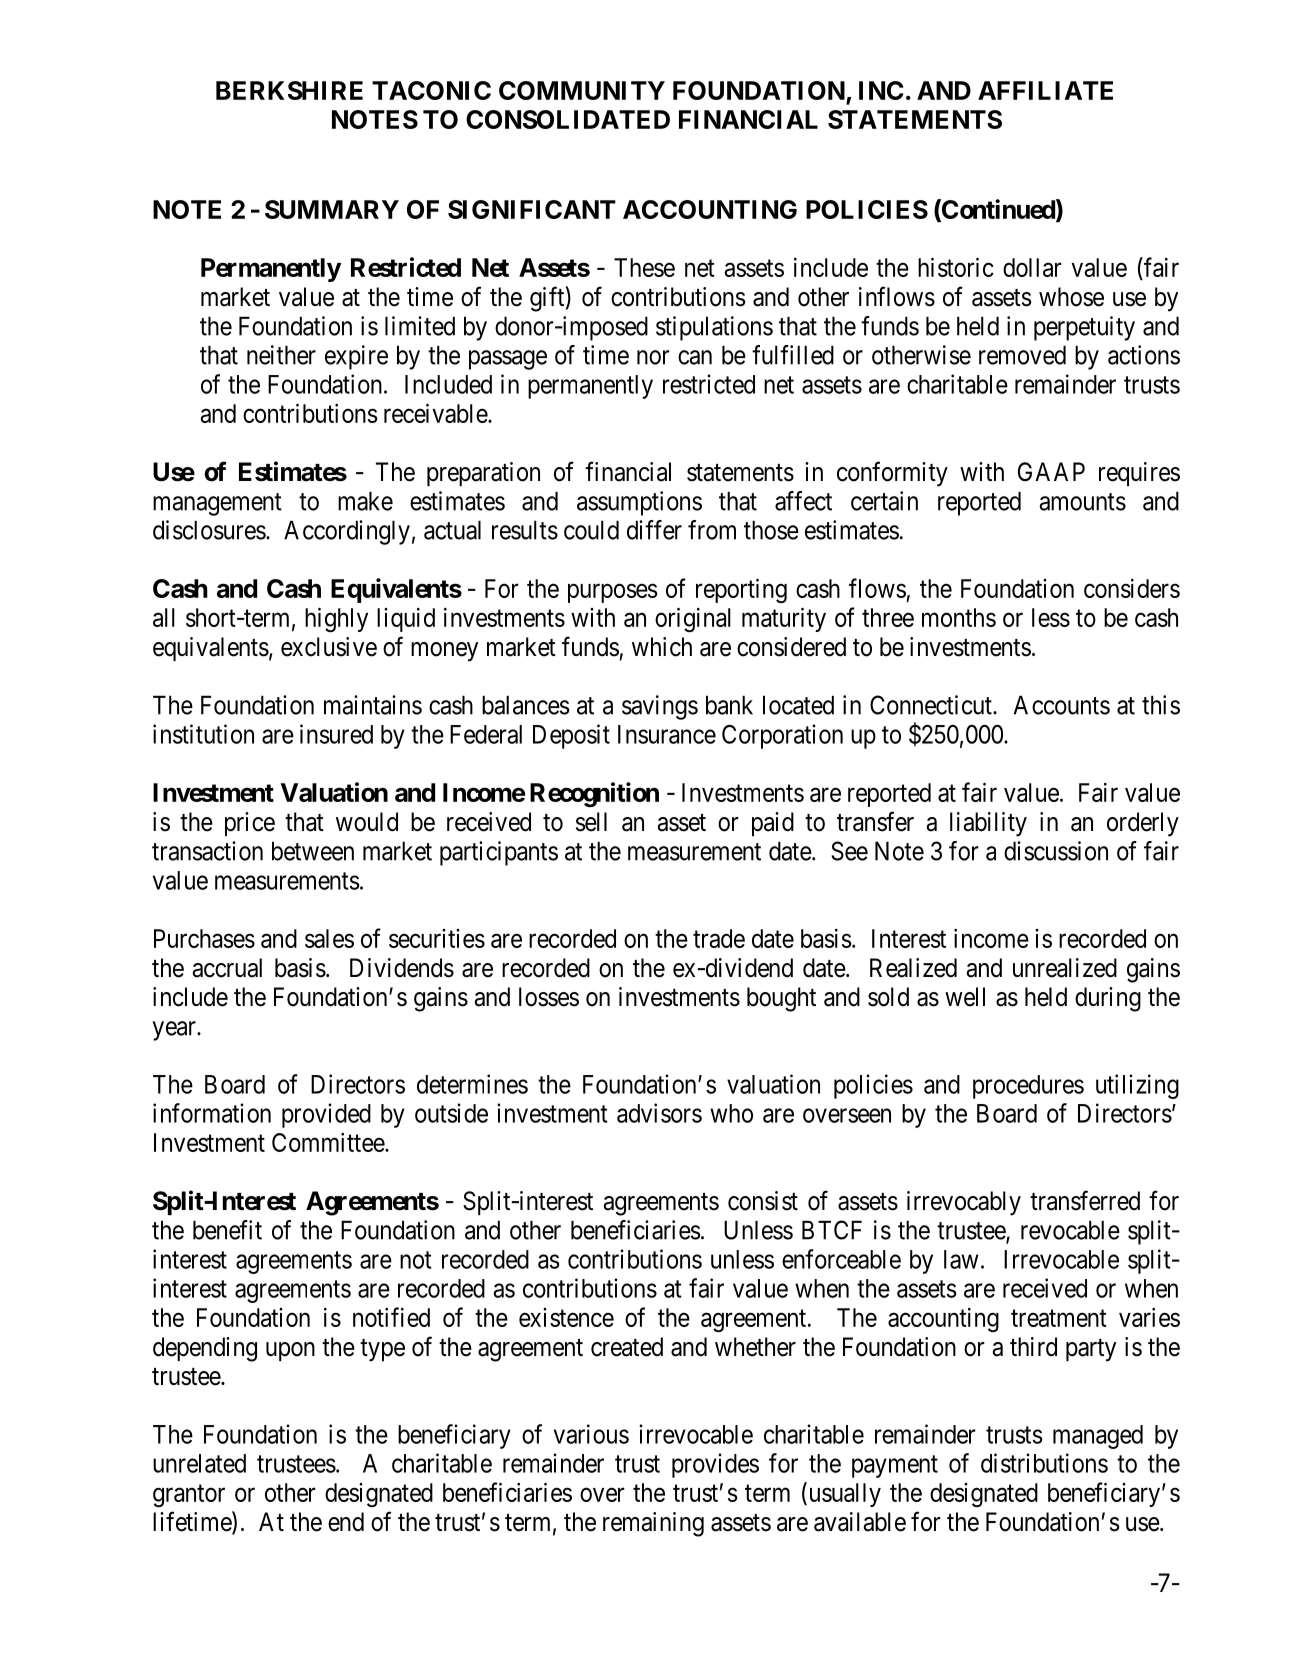 Image resolution: width=1293 pixels, height=1674 pixels. What do you see at coordinates (289, 90) in the screenshot?
I see `BERKSHIRE` at bounding box center [289, 90].
